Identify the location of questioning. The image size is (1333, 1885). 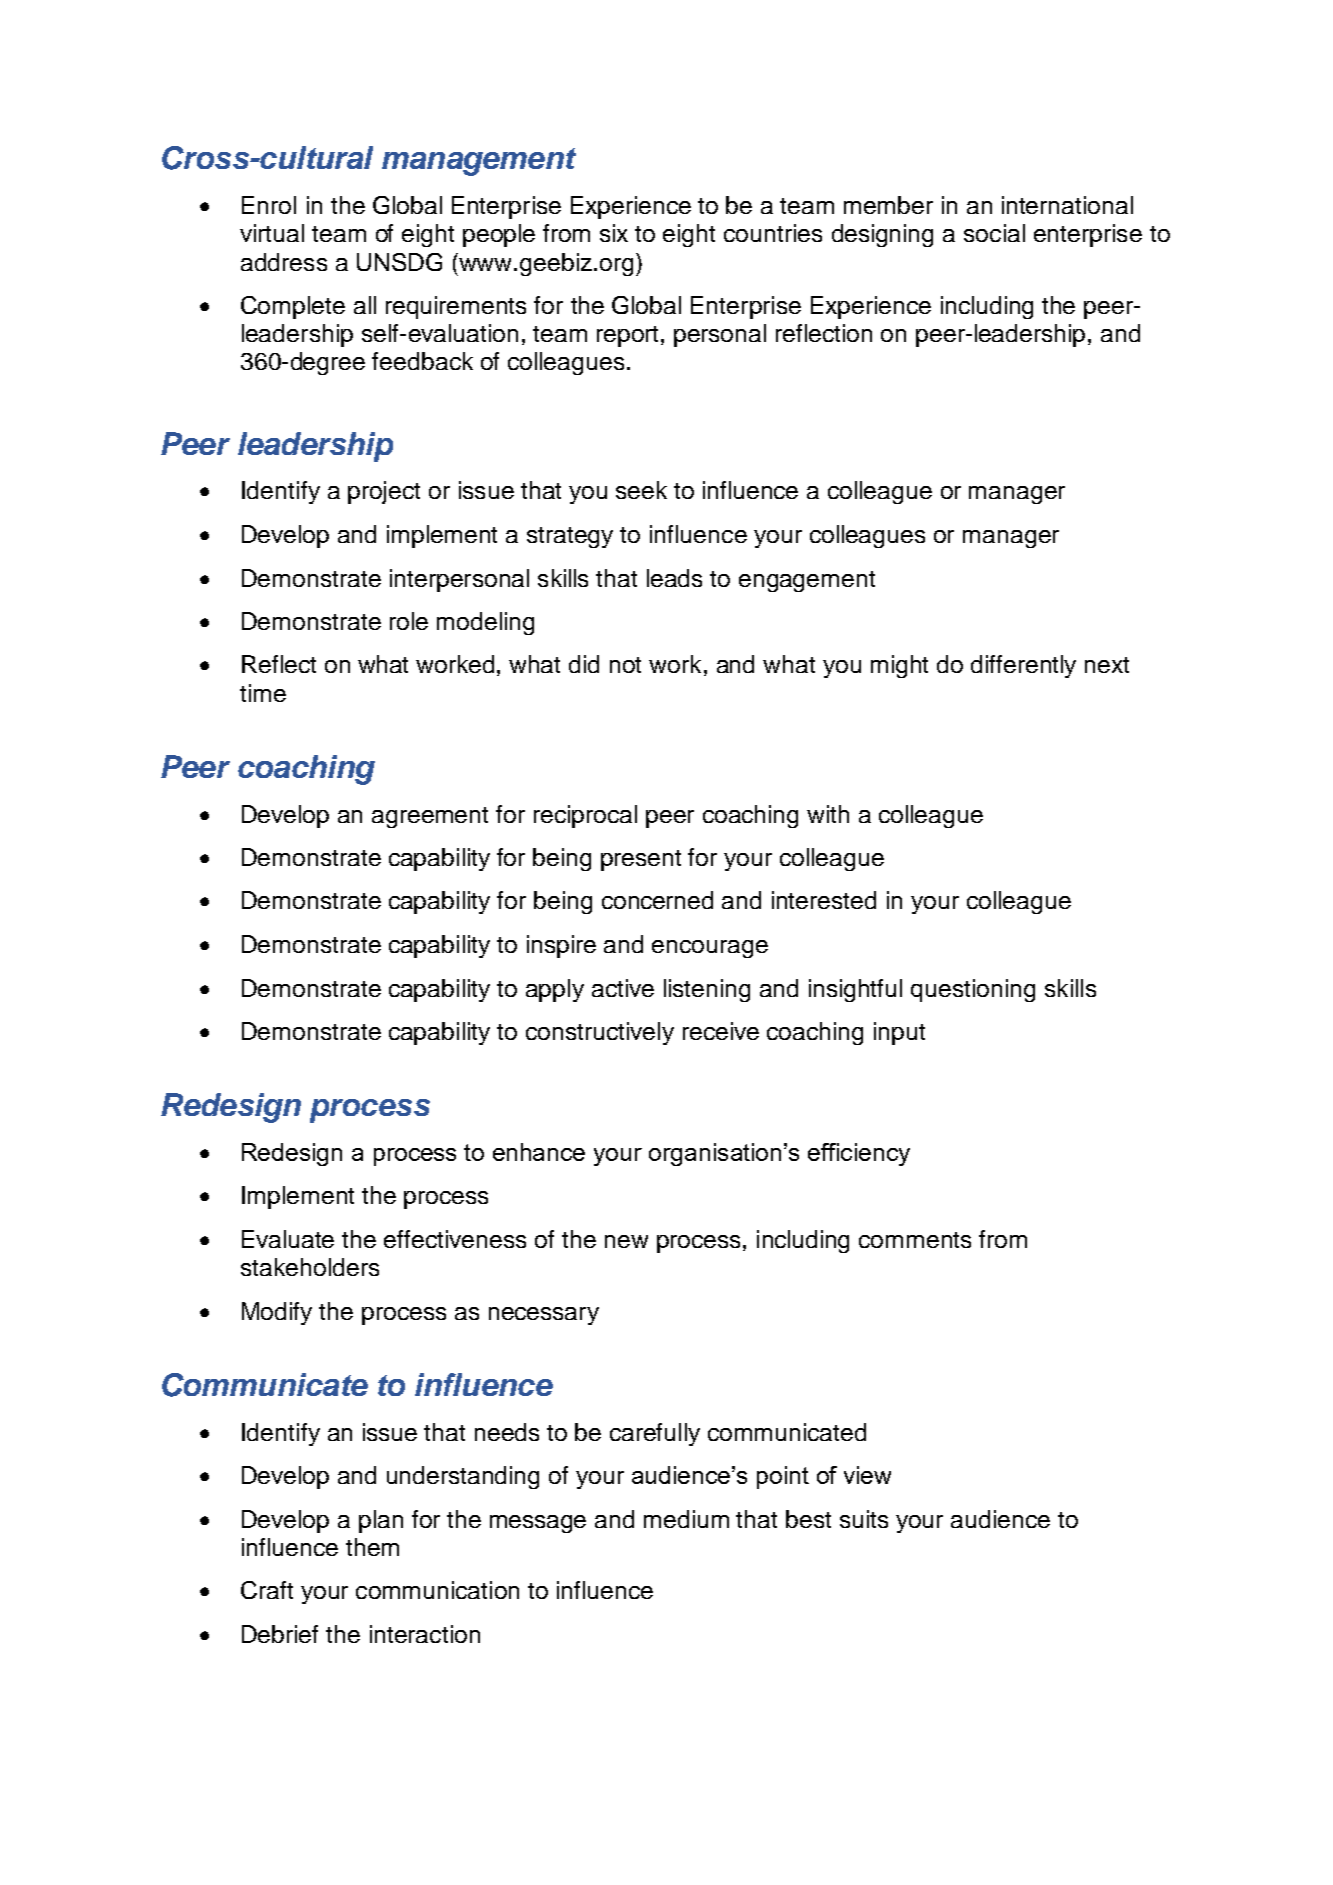
(973, 990).
